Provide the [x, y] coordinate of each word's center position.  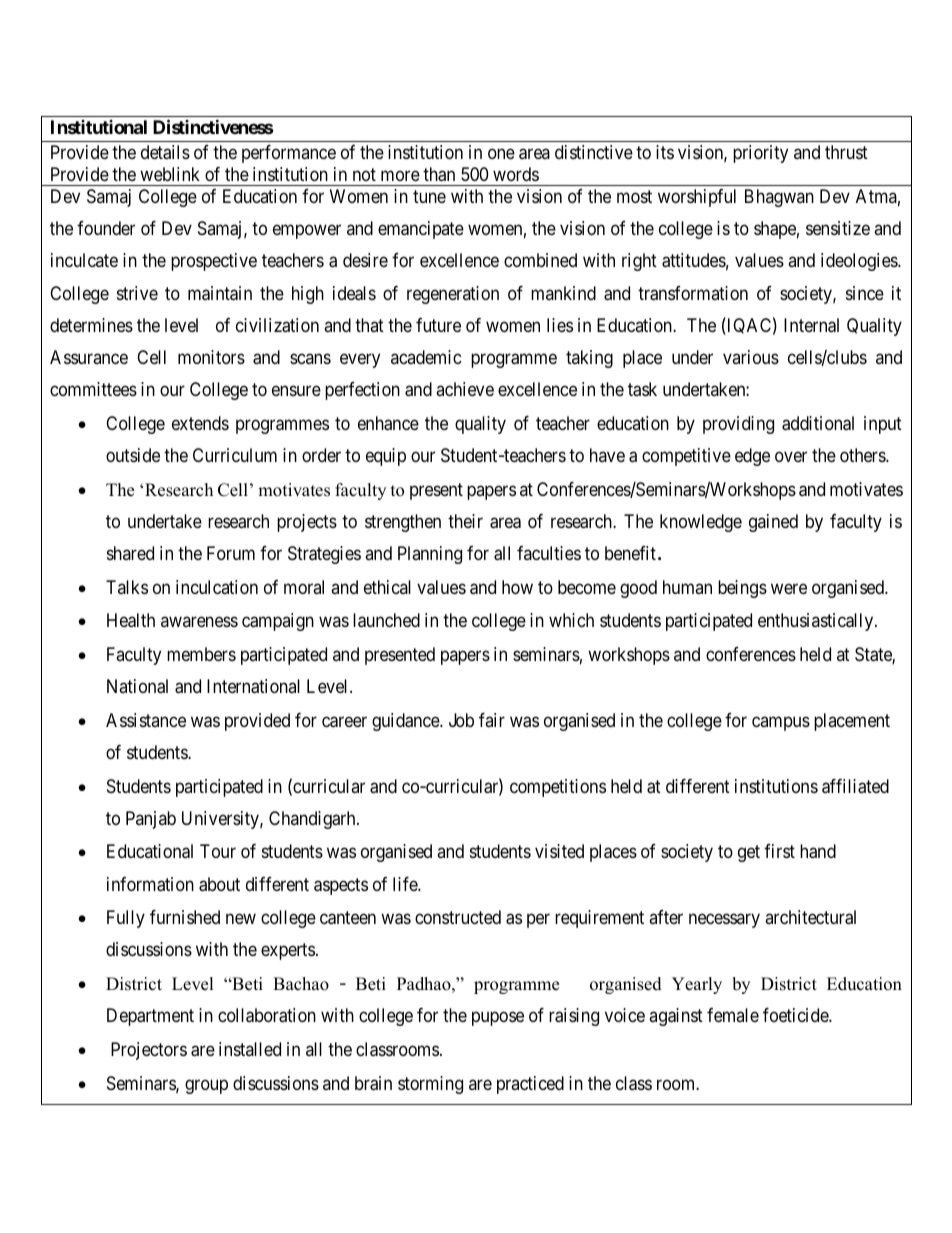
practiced [530, 1085]
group [206, 1086]
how [517, 587]
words [516, 174]
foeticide [796, 1015]
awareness [199, 622]
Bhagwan [779, 198]
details [165, 152]
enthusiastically [817, 622]
